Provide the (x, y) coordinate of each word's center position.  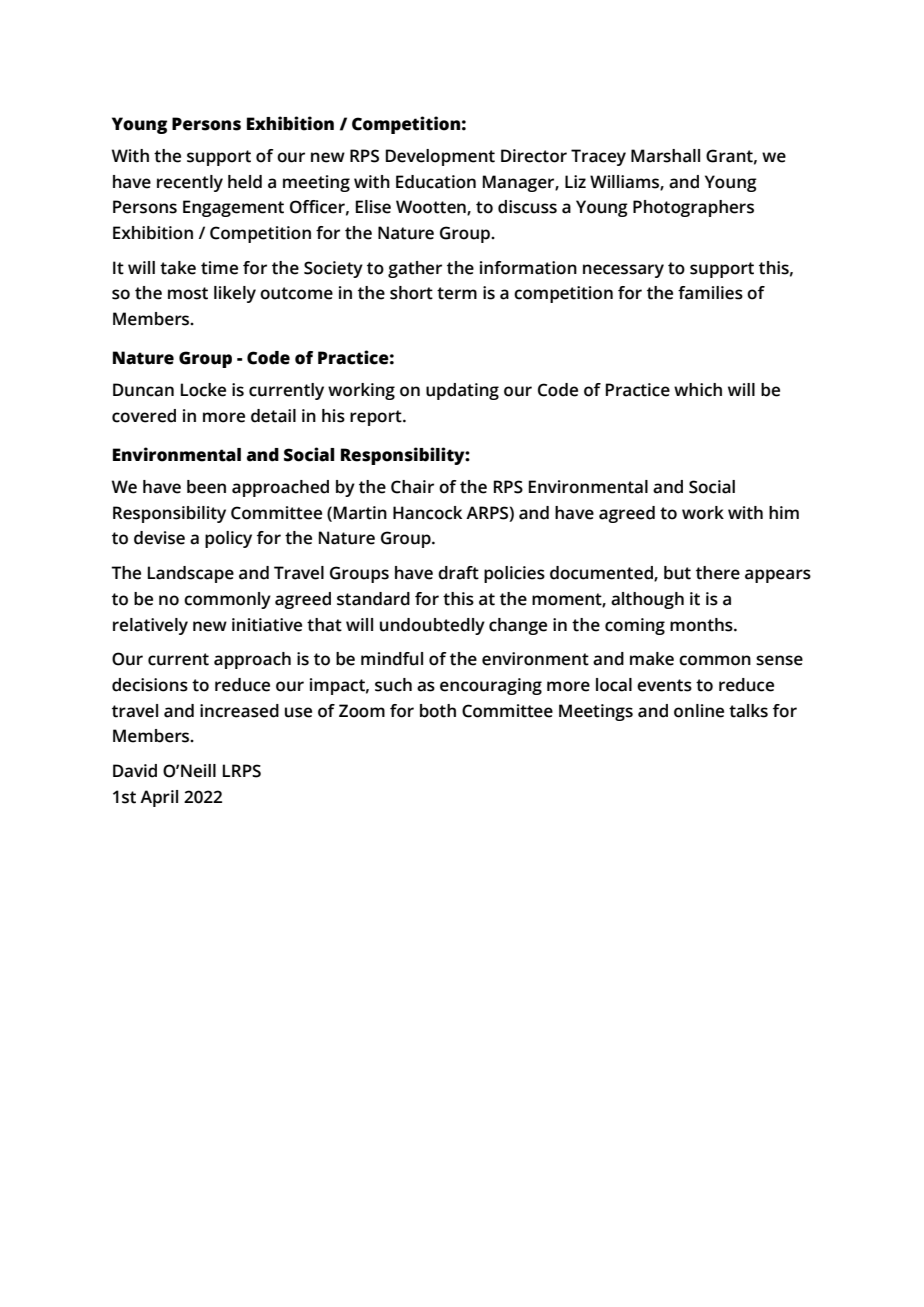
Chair (412, 487)
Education (436, 182)
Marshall (665, 156)
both (438, 711)
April (159, 798)
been (206, 487)
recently (190, 183)
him (784, 512)
